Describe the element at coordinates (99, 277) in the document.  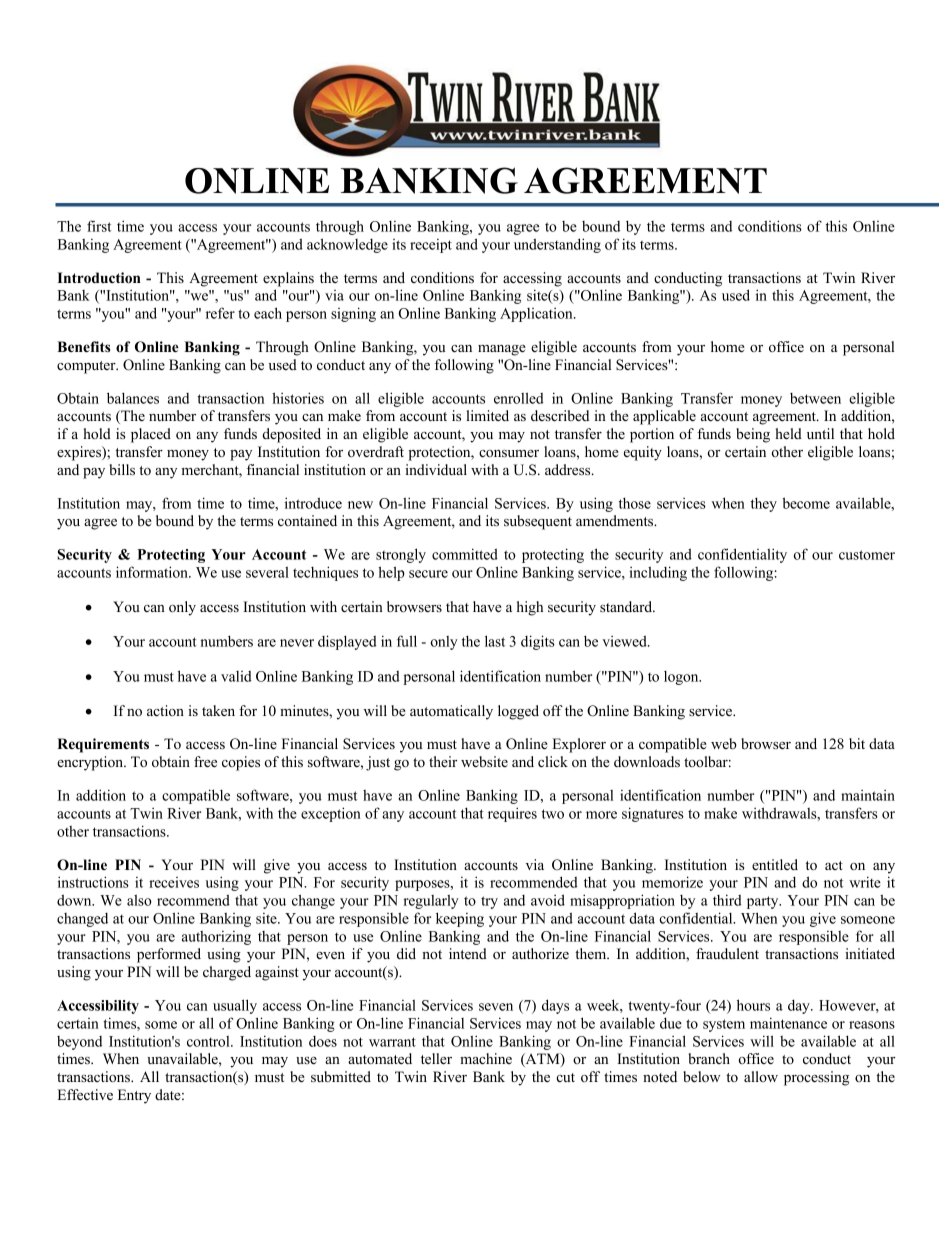
I see `Introduction` at that location.
